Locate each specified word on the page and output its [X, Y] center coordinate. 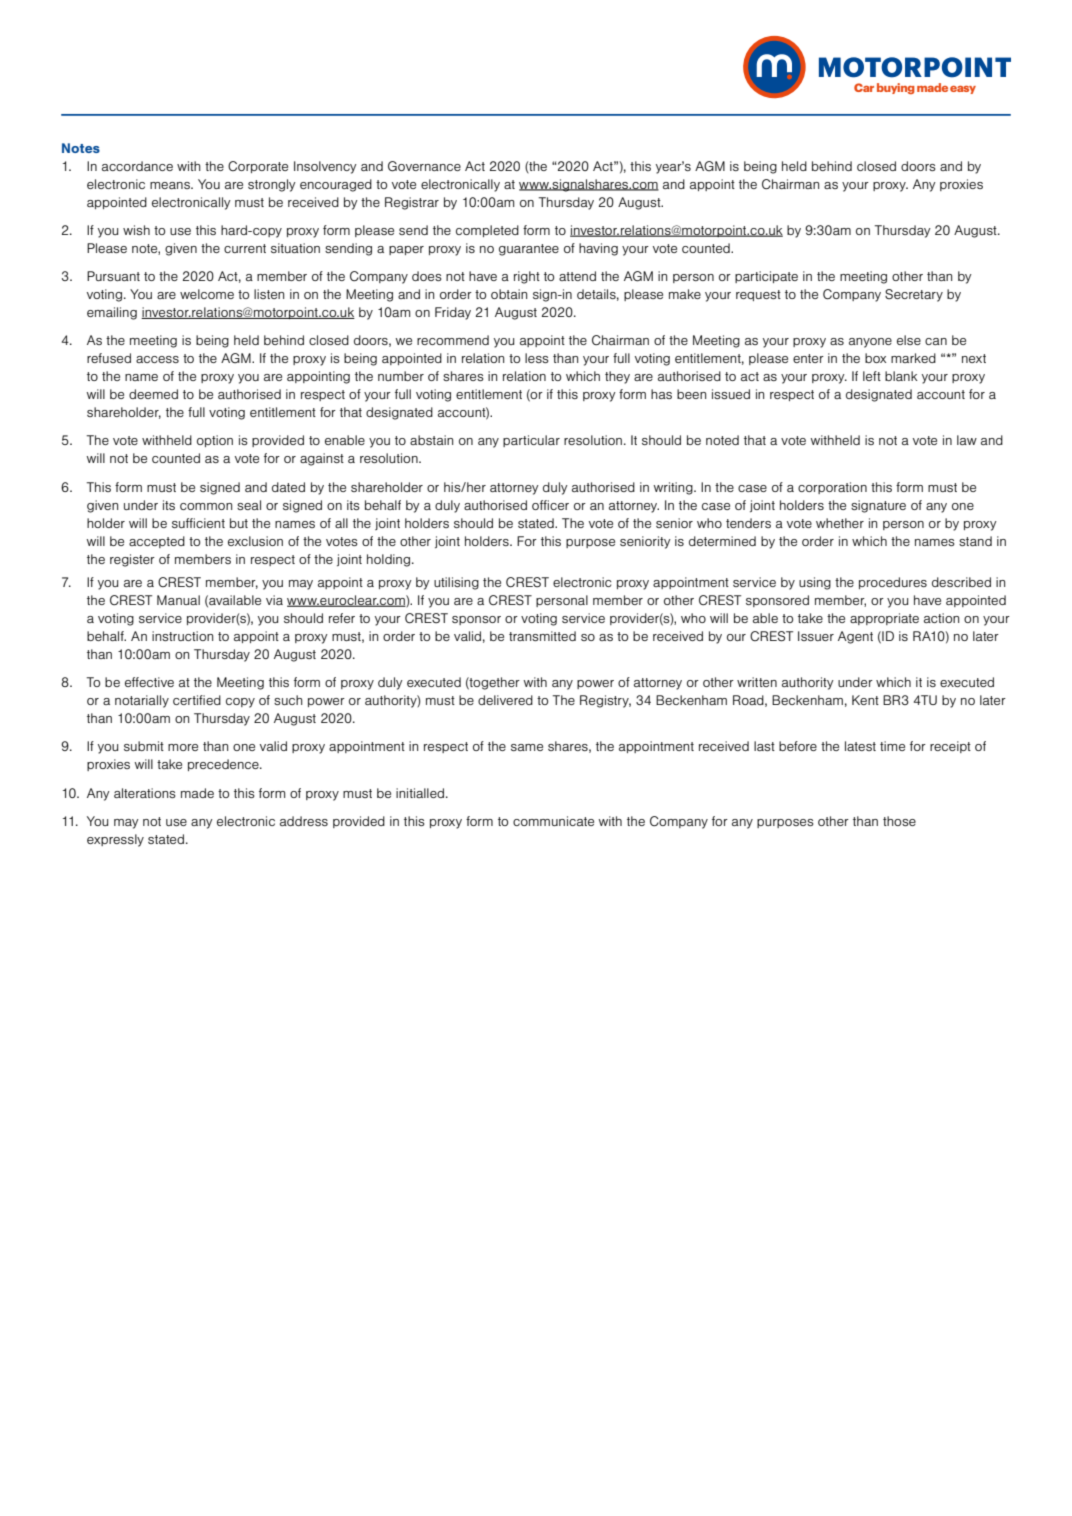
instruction [182, 636]
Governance [424, 166]
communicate [553, 821]
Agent [855, 637]
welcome [207, 294]
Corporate [258, 167]
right [527, 277]
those [899, 821]
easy [963, 90]
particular [531, 441]
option [215, 441]
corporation [832, 488]
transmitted [542, 636]
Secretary [914, 295]
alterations [145, 793]
